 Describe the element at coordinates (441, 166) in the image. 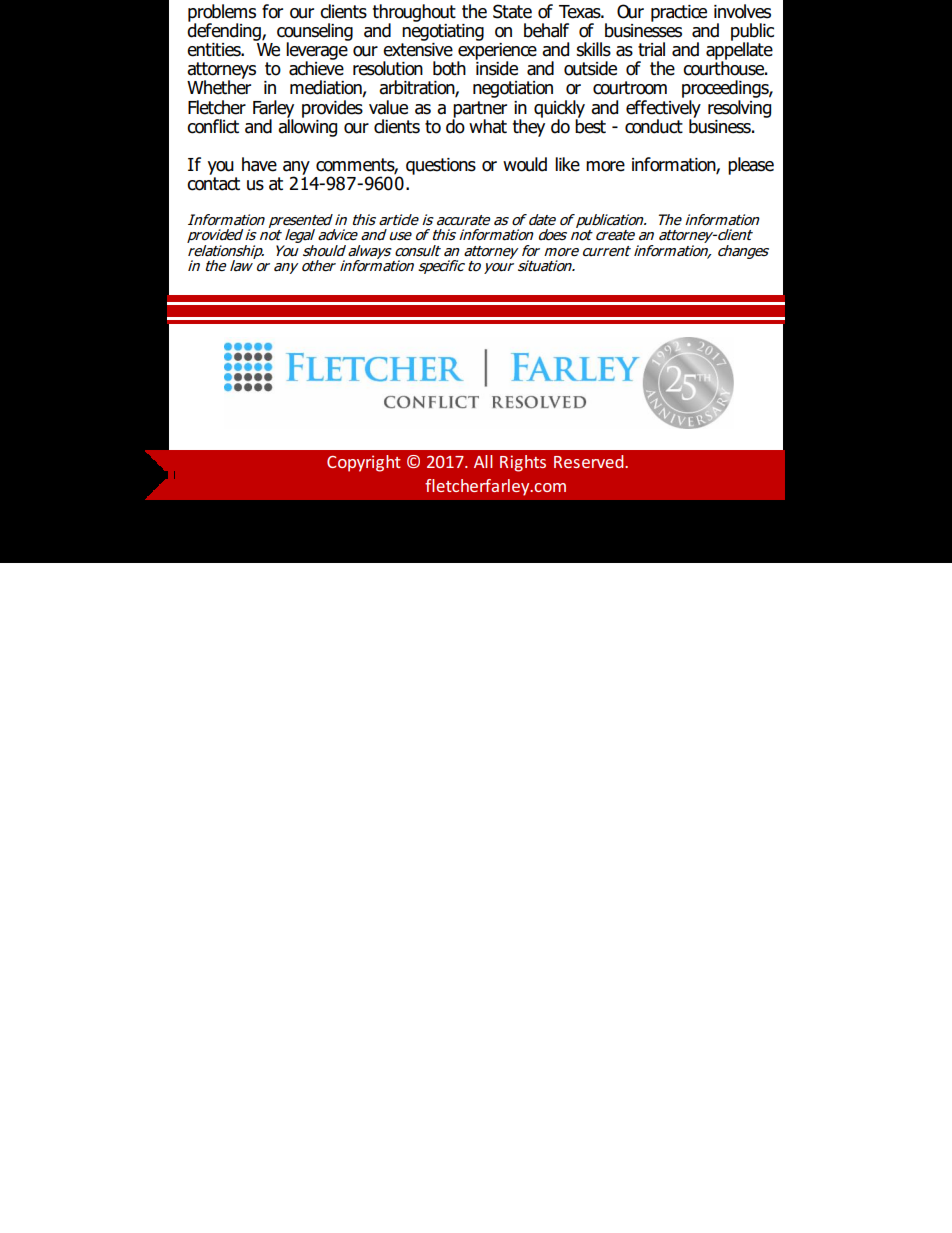

I see `questions` at that location.
